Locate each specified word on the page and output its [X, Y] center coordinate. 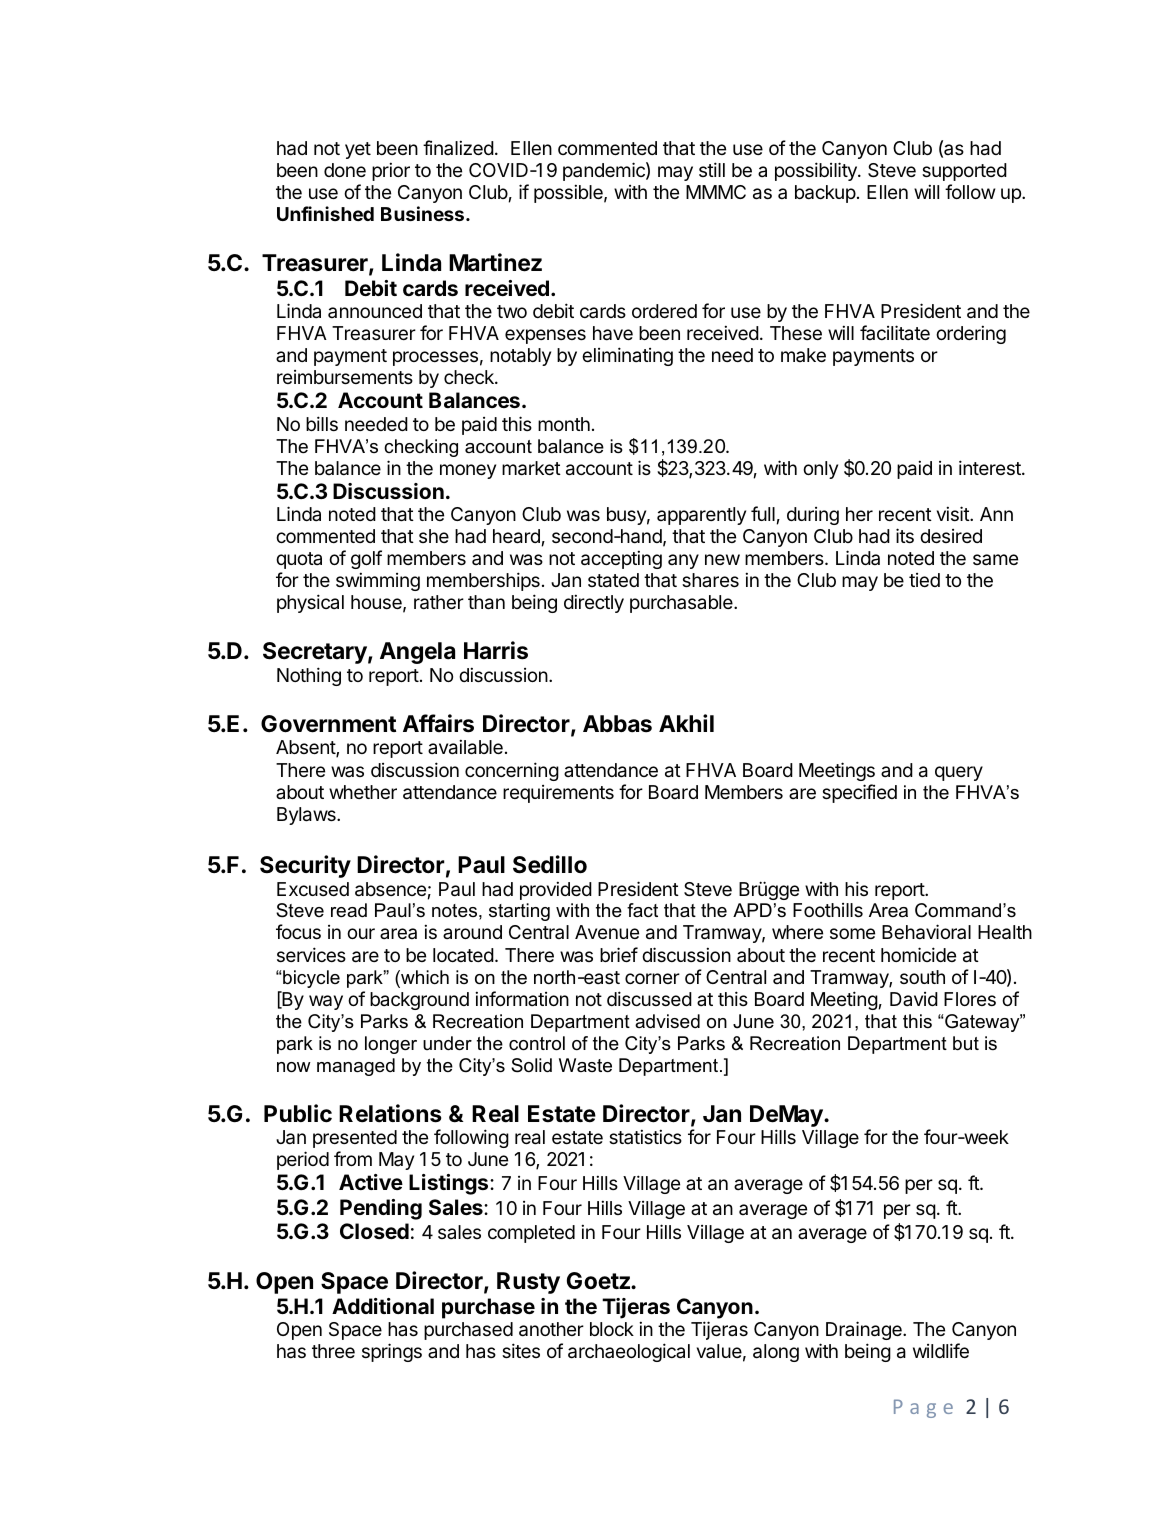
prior [391, 171]
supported [964, 172]
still [712, 169]
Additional [383, 1306]
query [959, 773]
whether [363, 792]
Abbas [617, 724]
